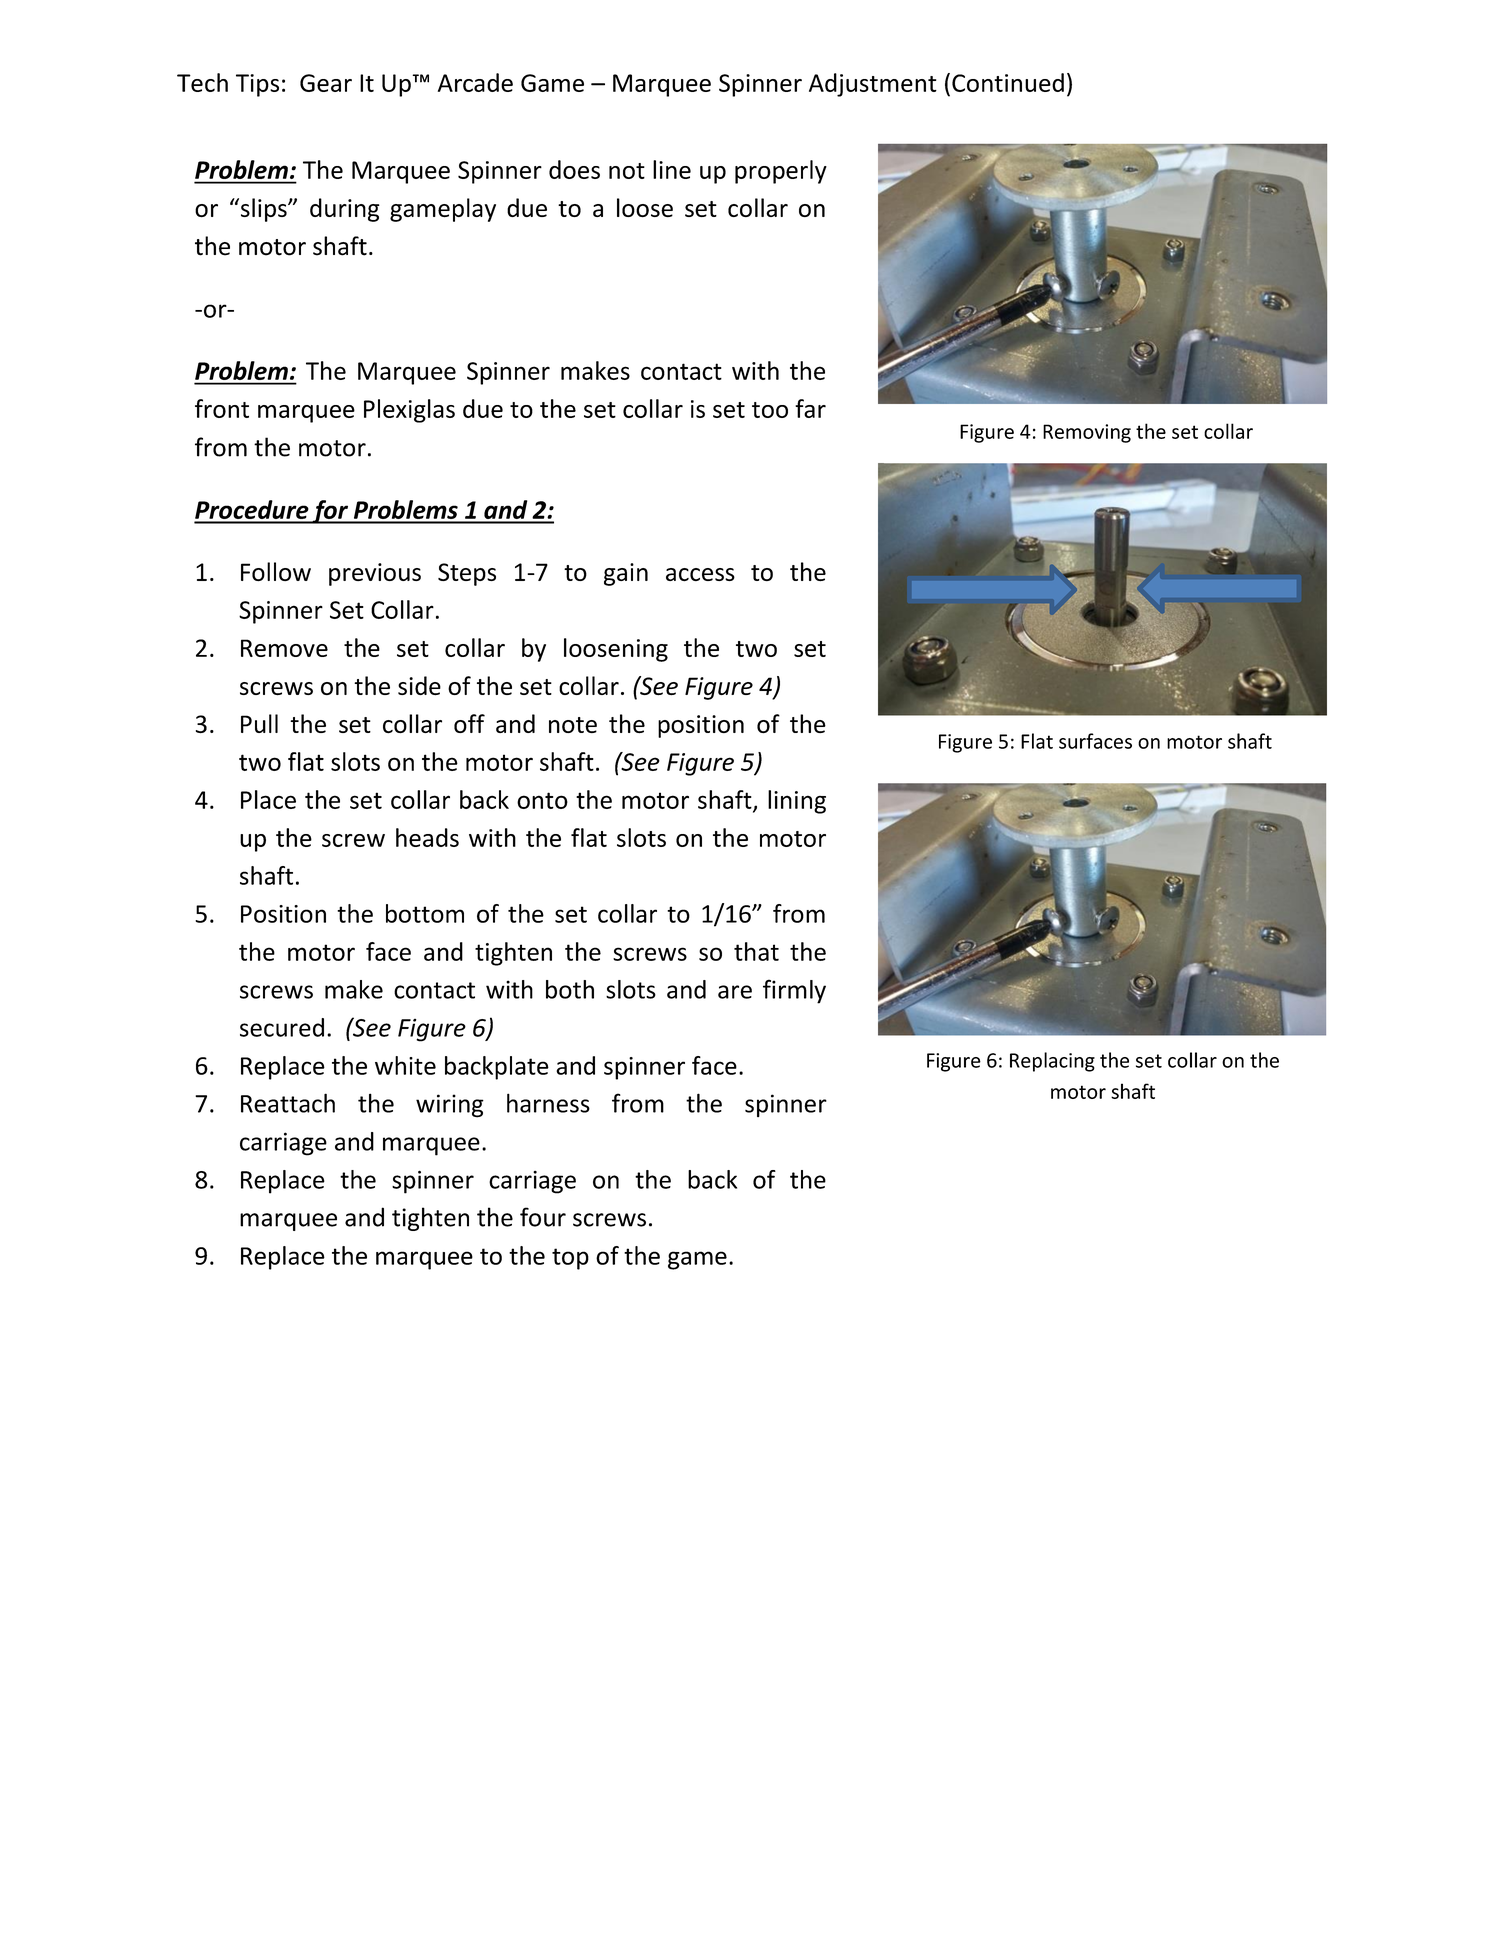  Describe the element at coordinates (672, 169) in the page. I see `line` at that location.
